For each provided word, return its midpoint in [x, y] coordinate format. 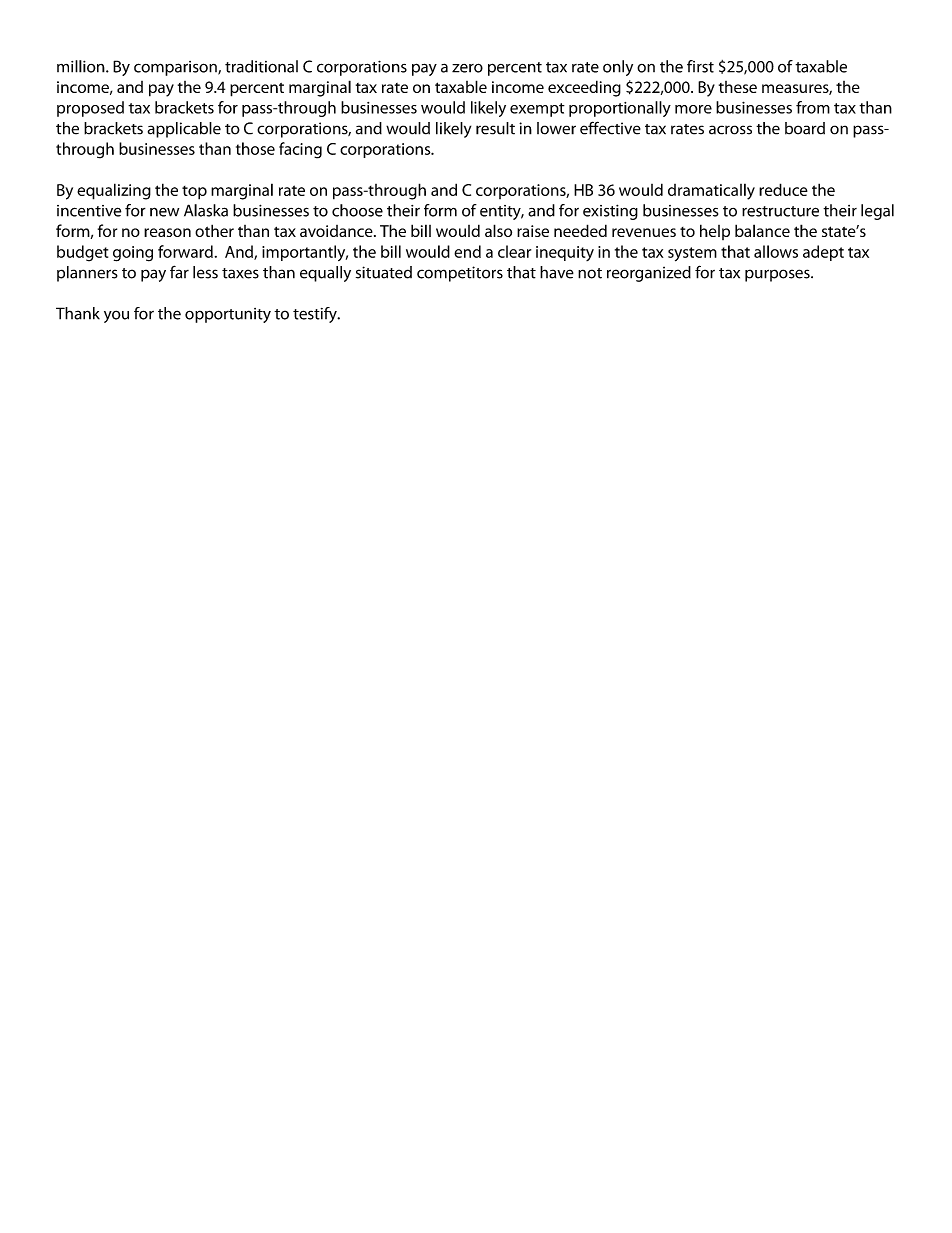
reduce [783, 189]
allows [776, 251]
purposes [778, 275]
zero [467, 68]
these [738, 87]
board [805, 128]
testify [316, 315]
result [495, 128]
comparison [176, 68]
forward [185, 251]
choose [357, 210]
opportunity [228, 315]
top [194, 193]
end [467, 251]
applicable [184, 130]
